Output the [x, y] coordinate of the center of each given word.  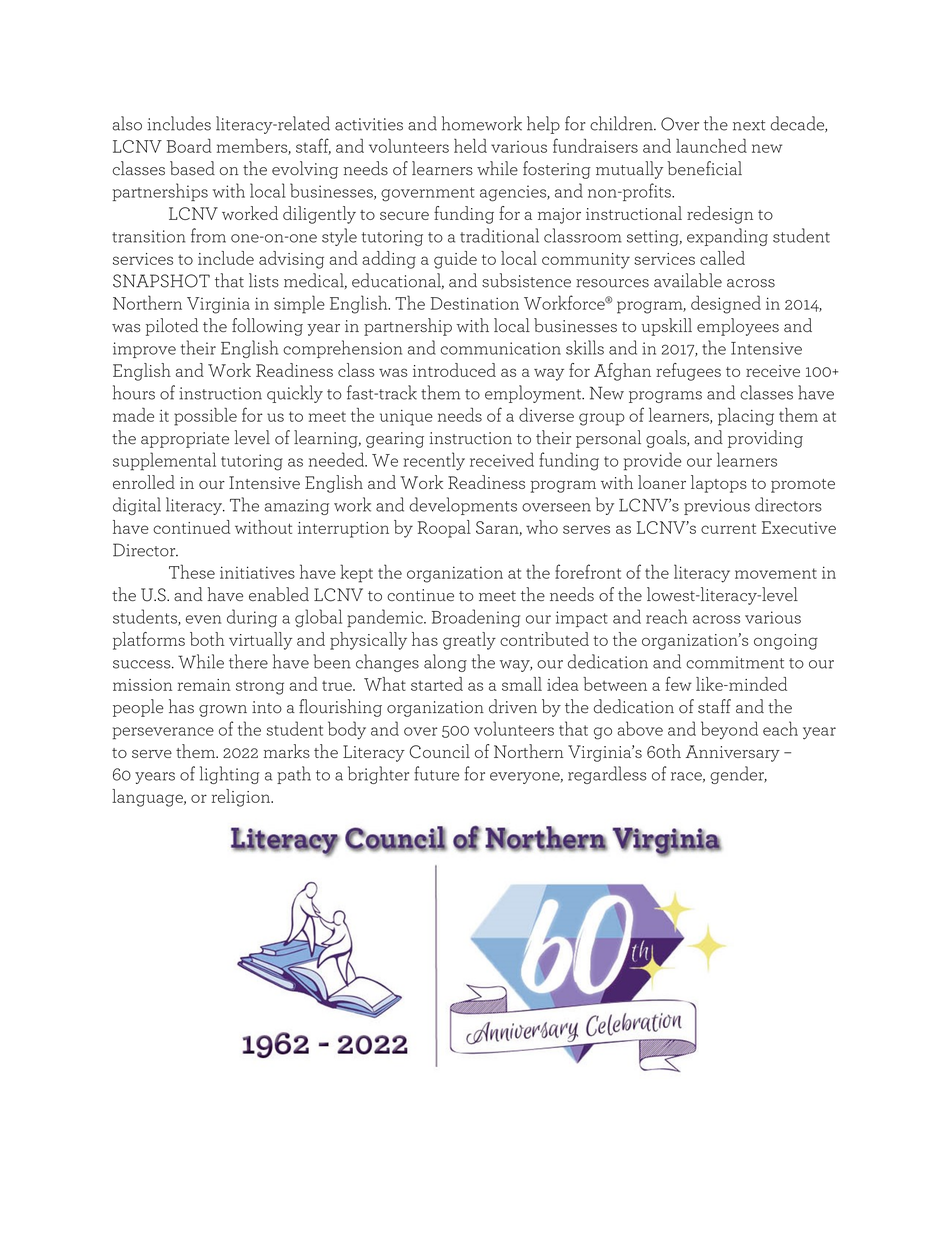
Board [189, 145]
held [470, 145]
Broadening [476, 618]
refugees [688, 372]
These [192, 571]
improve [144, 350]
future [436, 773]
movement [776, 573]
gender [738, 775]
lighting [229, 775]
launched [711, 146]
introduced [454, 370]
